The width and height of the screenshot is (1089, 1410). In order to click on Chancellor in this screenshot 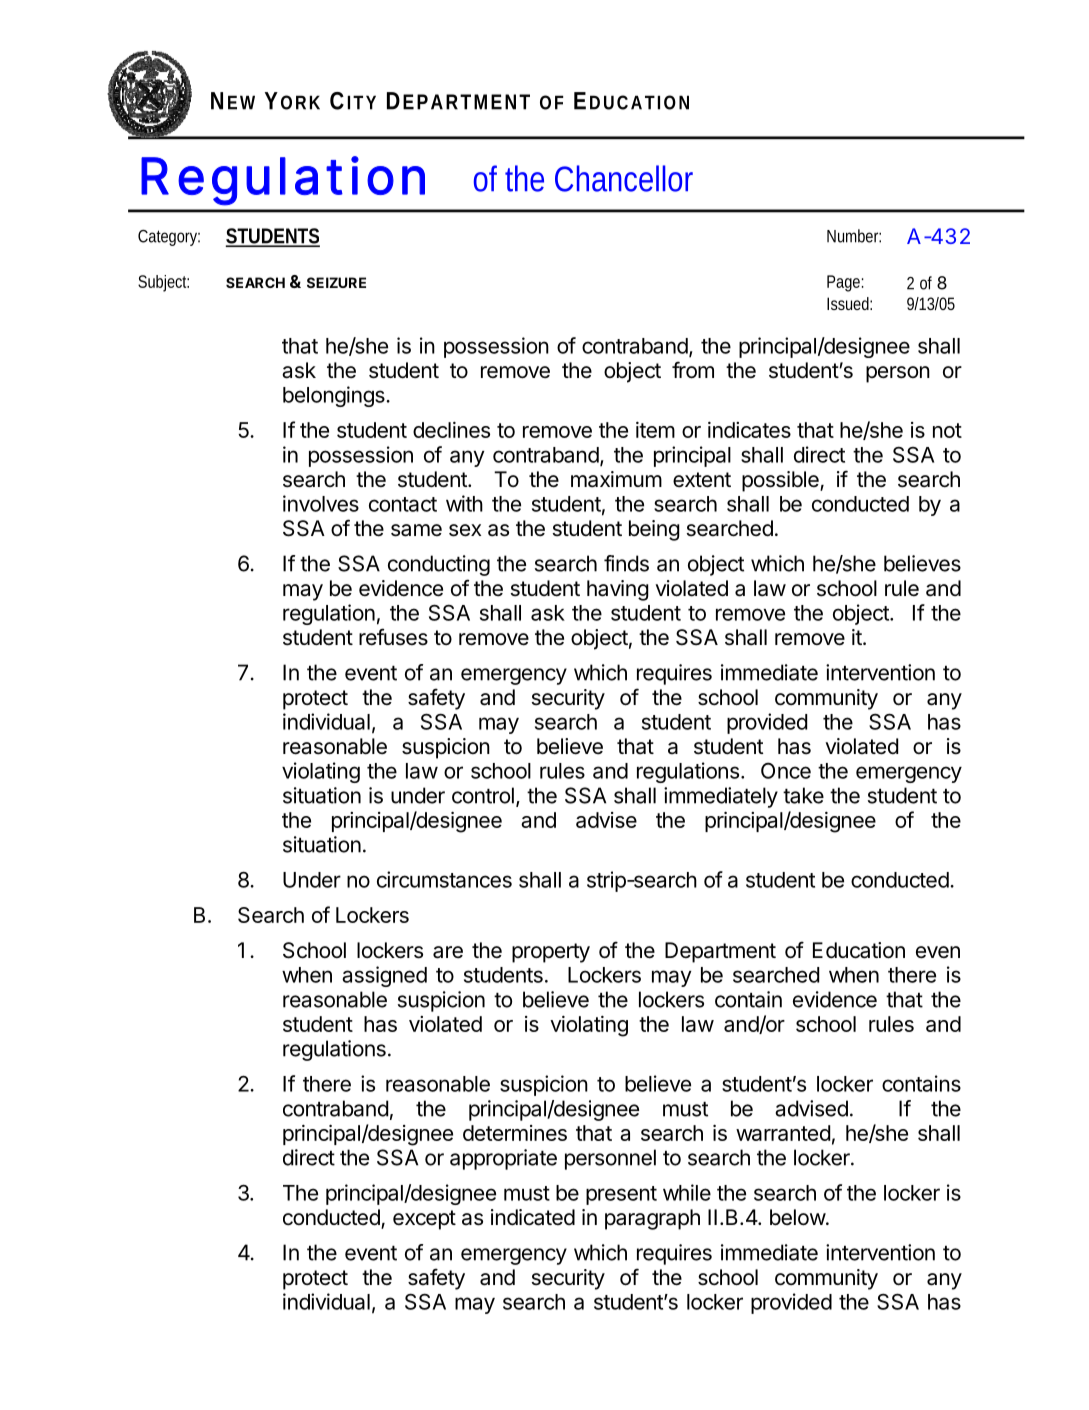, I will do `click(624, 178)`.
